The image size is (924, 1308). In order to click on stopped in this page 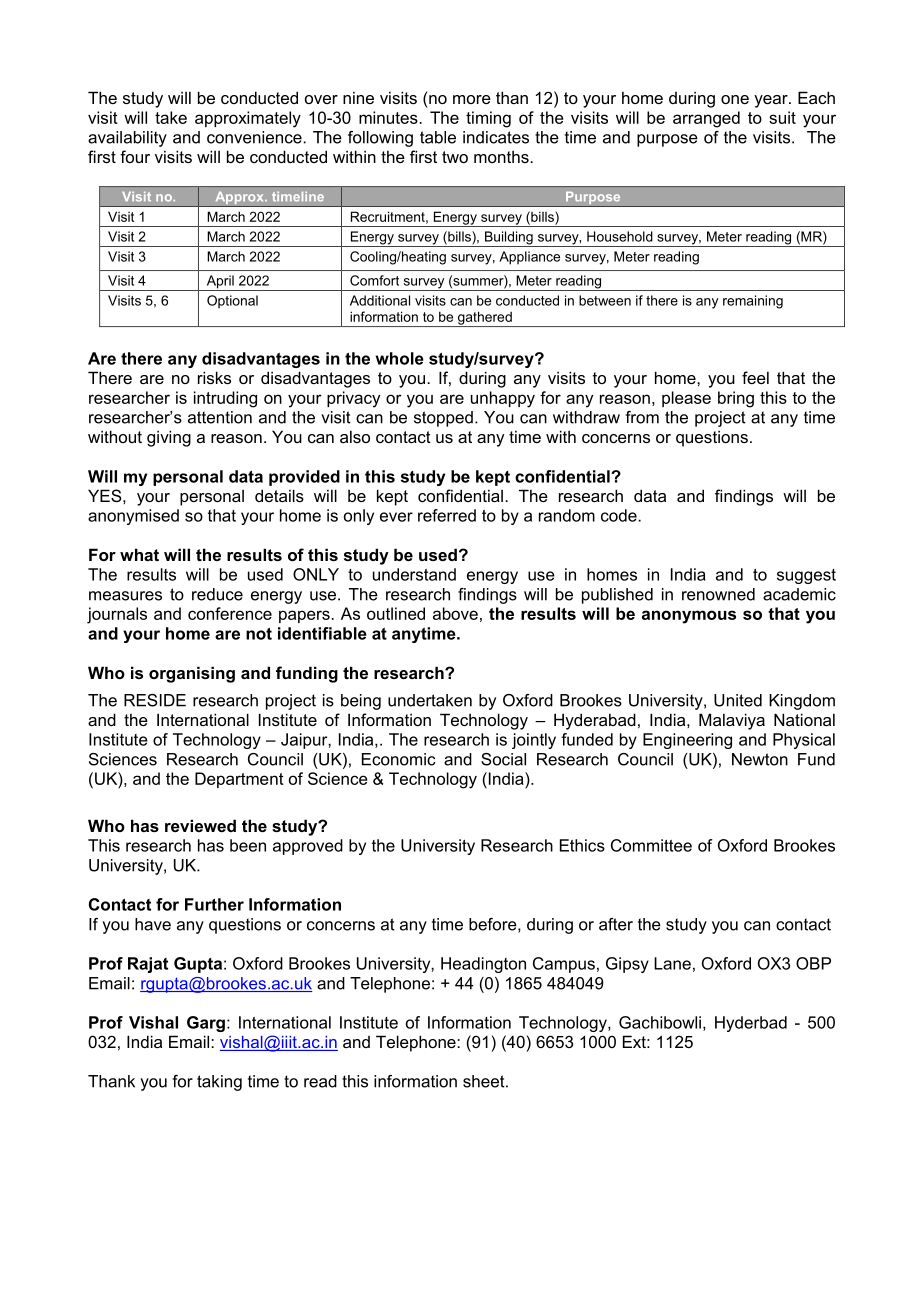, I will do `click(443, 419)`.
